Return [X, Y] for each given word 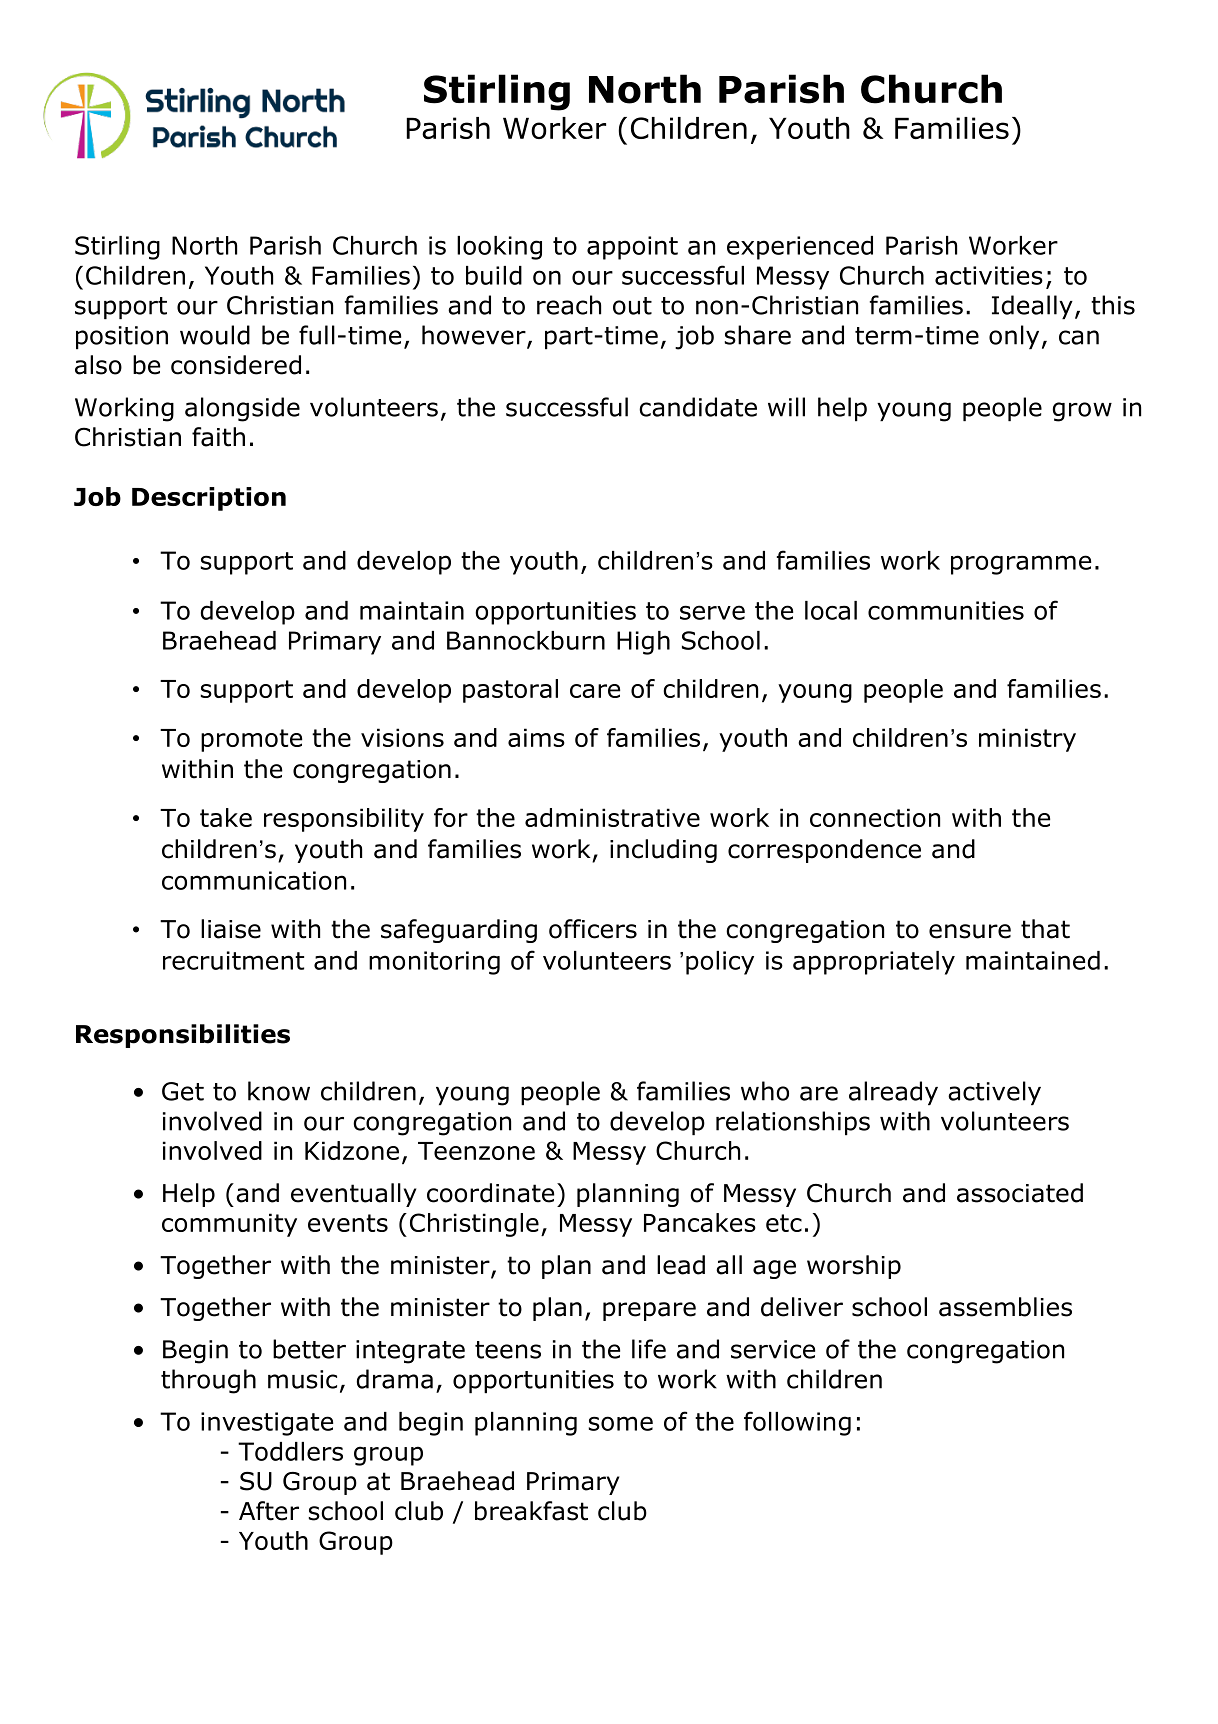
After [269, 1511]
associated [1020, 1193]
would [215, 335]
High [643, 643]
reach [569, 305]
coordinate [490, 1193]
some [621, 1423]
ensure [970, 931]
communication [254, 880]
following [797, 1423]
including [663, 851]
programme [1021, 565]
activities [989, 275]
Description [209, 499]
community [229, 1225]
